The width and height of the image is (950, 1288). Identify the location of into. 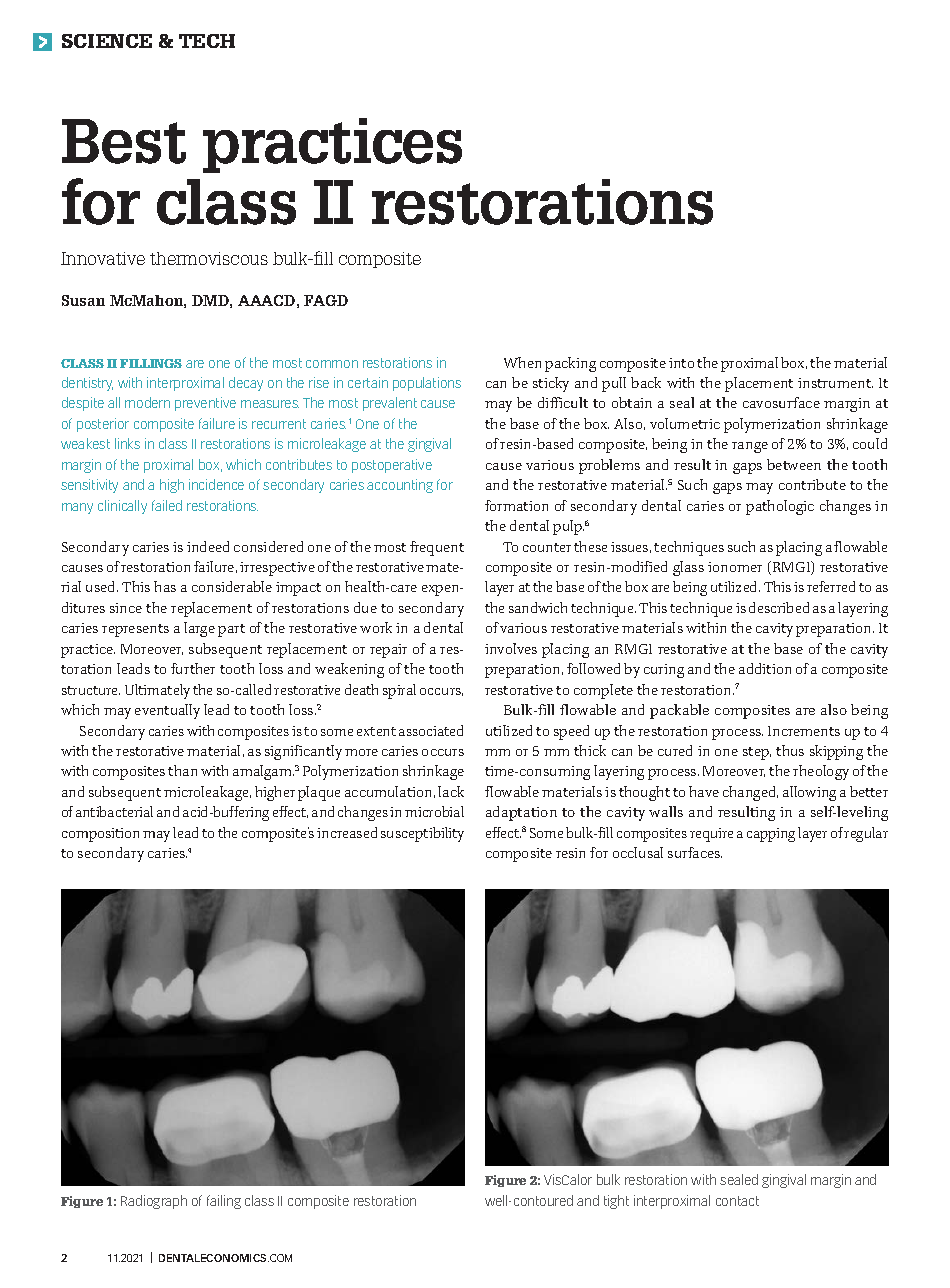
(681, 363).
